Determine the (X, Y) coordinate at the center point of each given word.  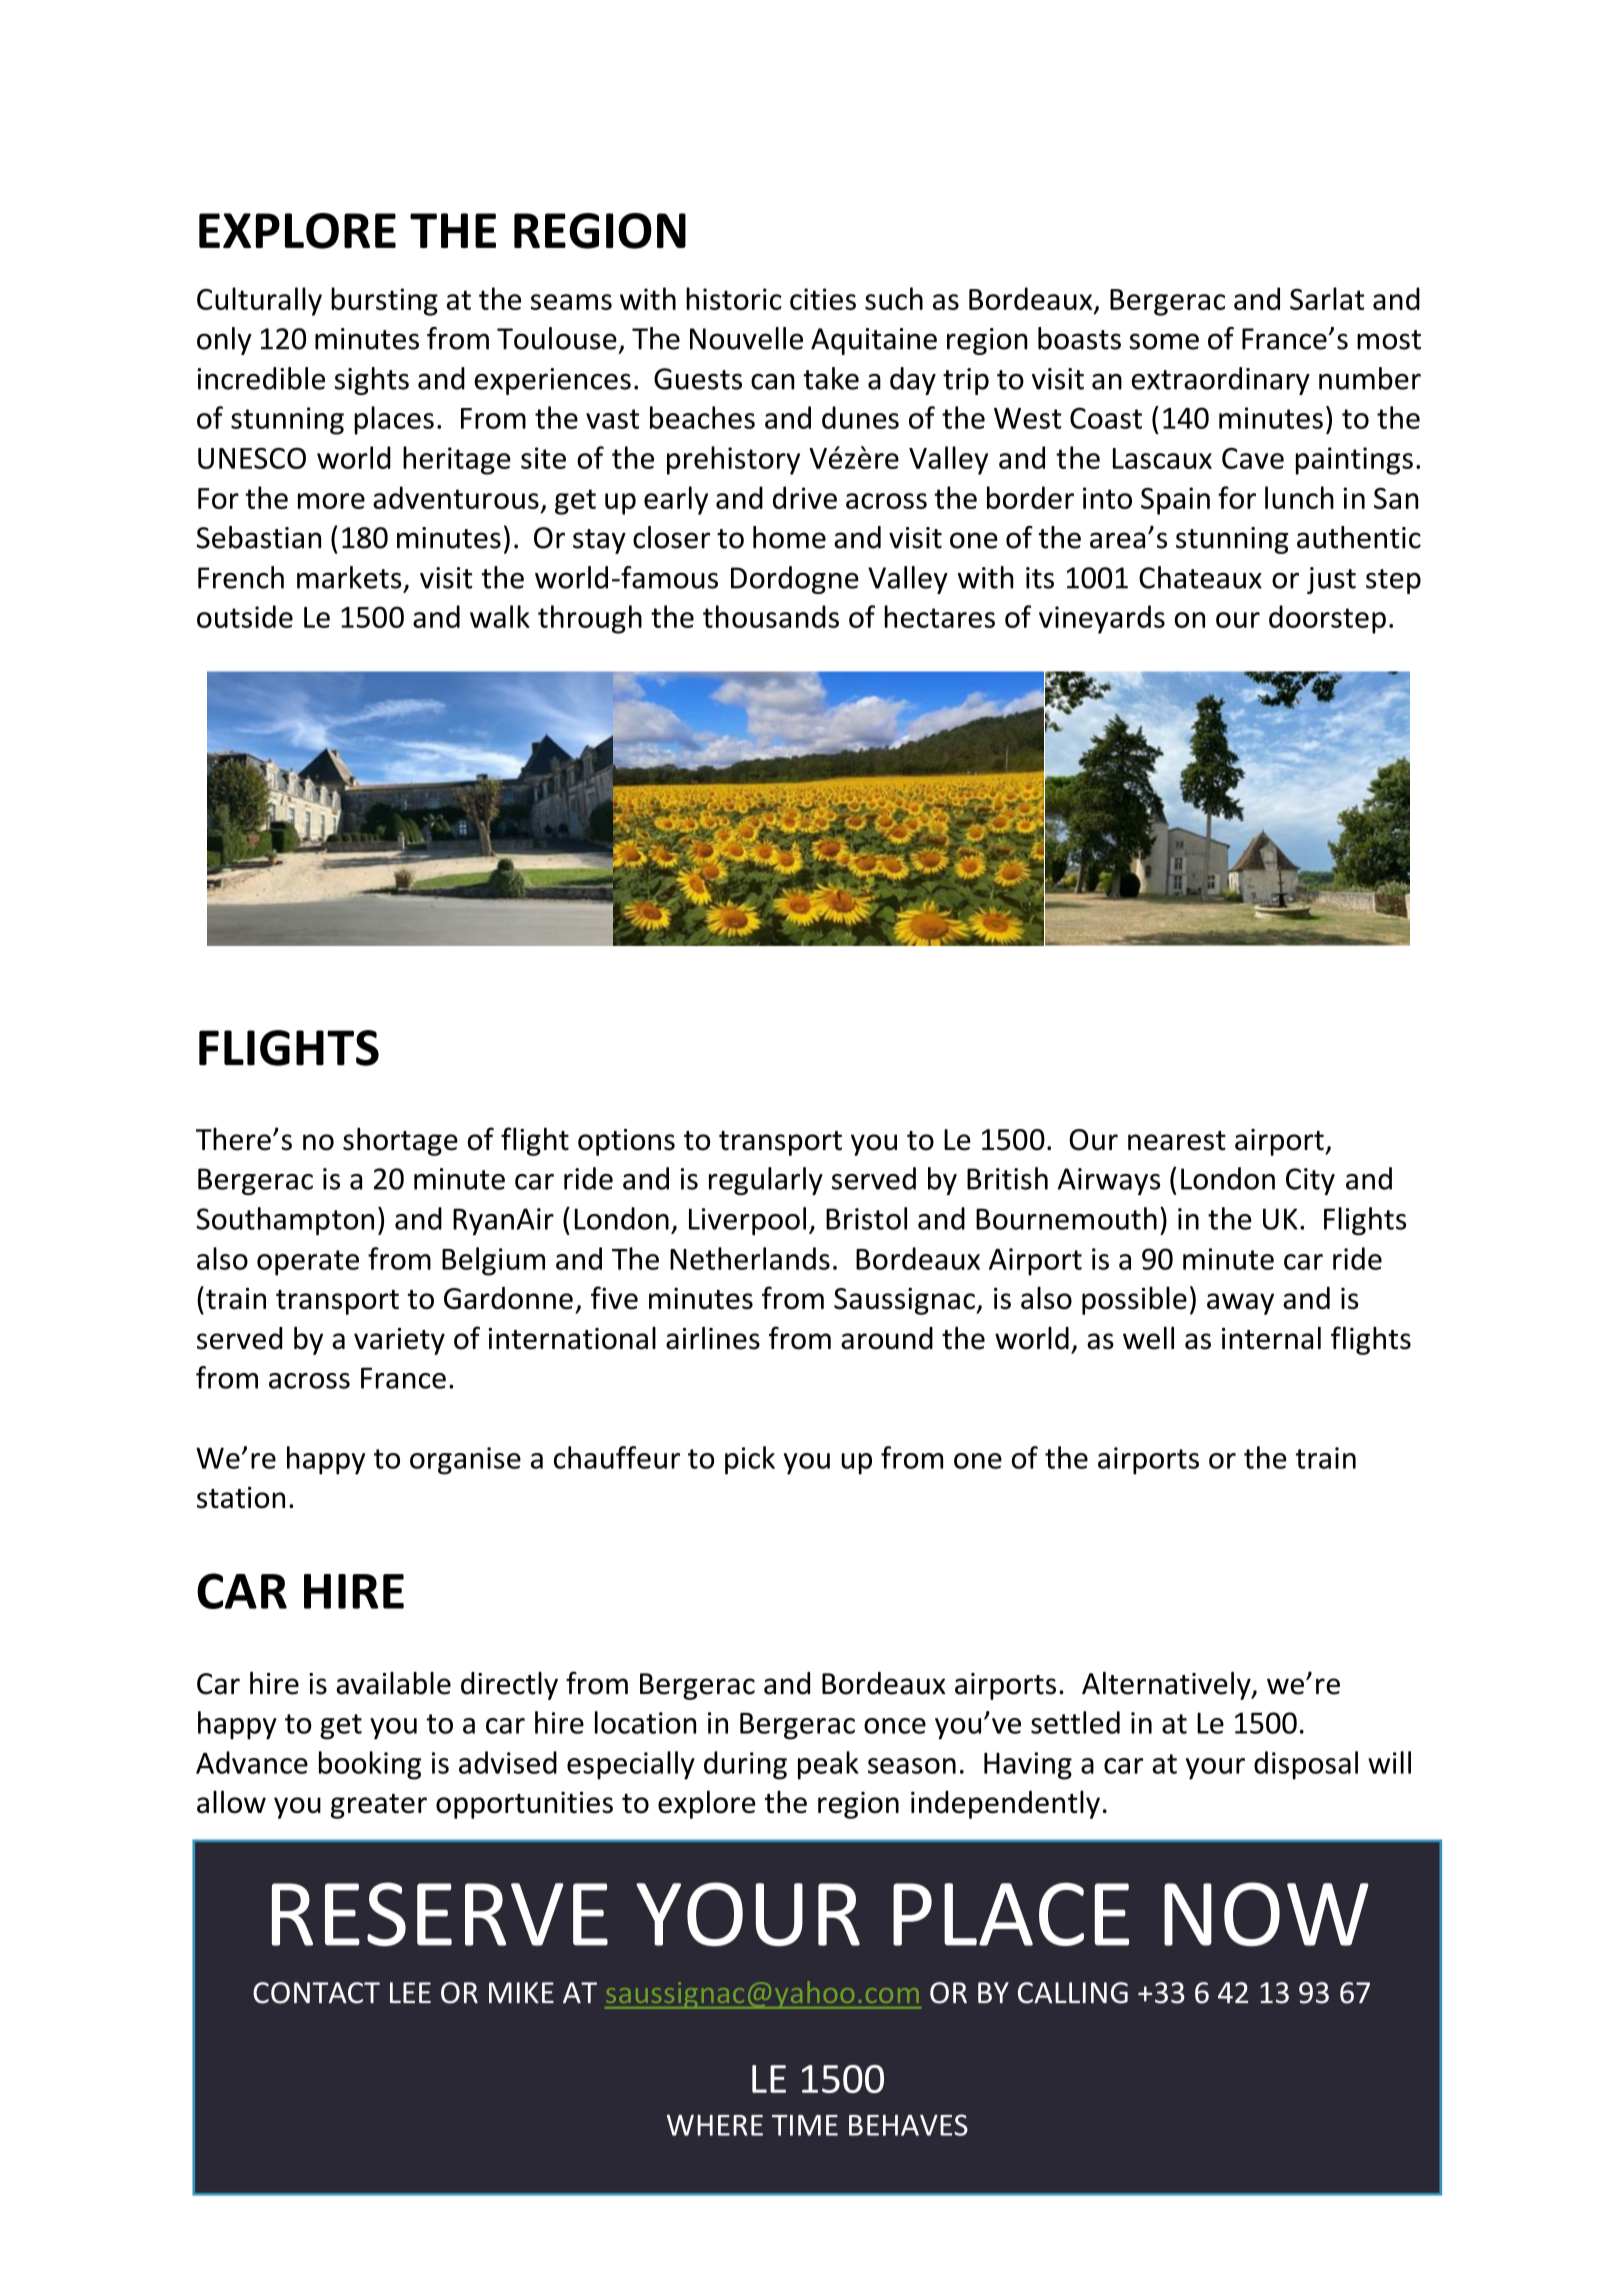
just (1331, 580)
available (393, 1683)
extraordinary (1220, 381)
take (831, 378)
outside (245, 616)
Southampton (285, 1221)
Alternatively (1167, 1686)
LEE (410, 1992)
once (895, 1726)
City (1310, 1181)
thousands (771, 616)
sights (372, 381)
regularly (766, 1181)
